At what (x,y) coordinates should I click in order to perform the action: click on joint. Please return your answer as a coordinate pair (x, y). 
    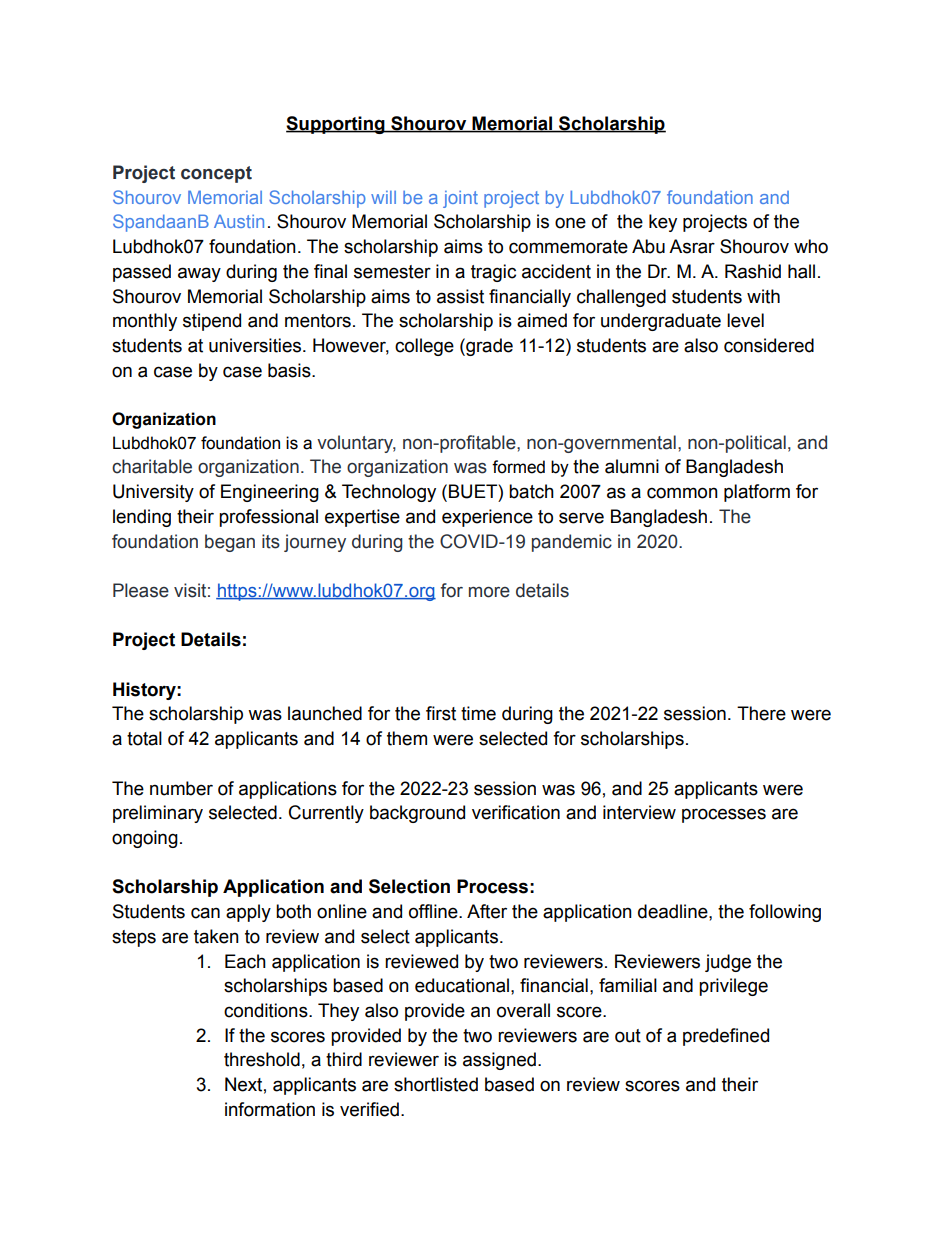
    Looking at the image, I should click on (460, 199).
